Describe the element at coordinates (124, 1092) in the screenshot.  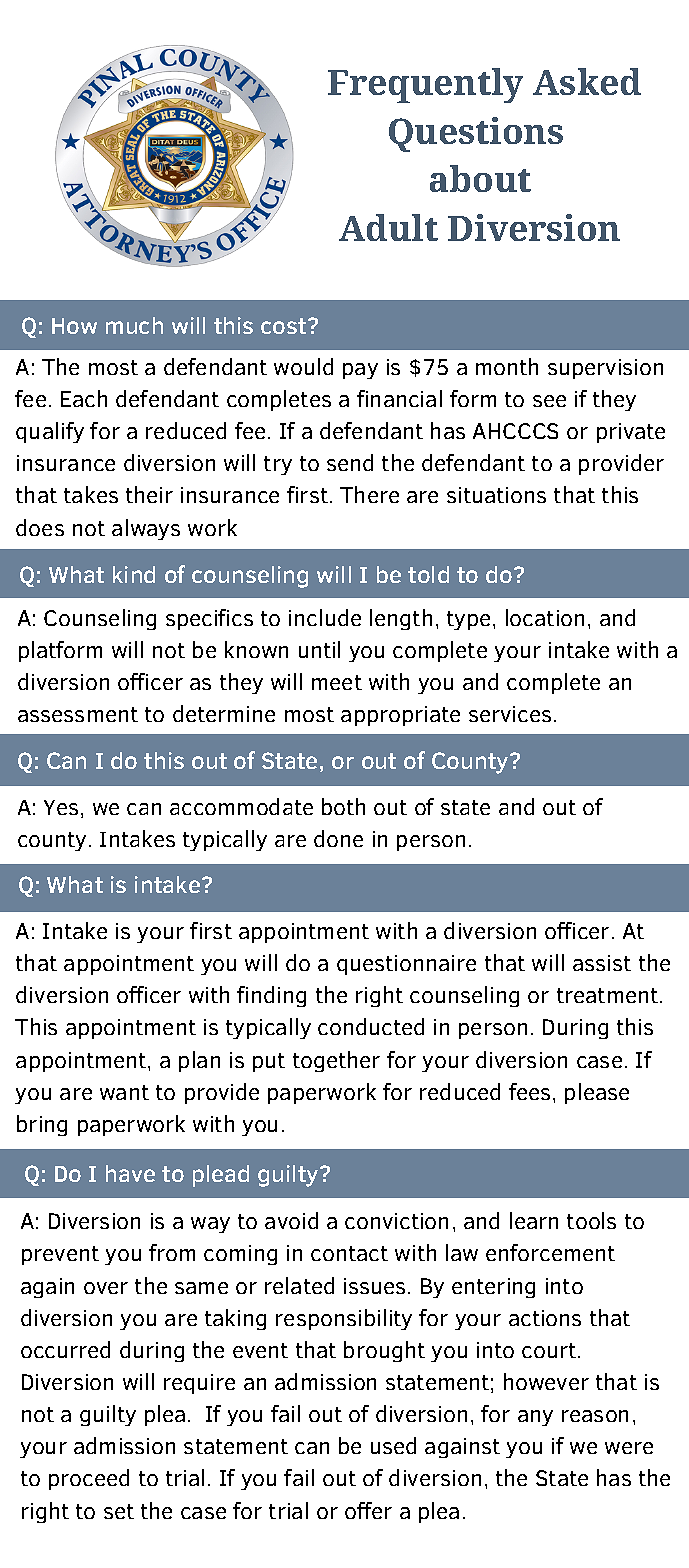
I see `want` at that location.
